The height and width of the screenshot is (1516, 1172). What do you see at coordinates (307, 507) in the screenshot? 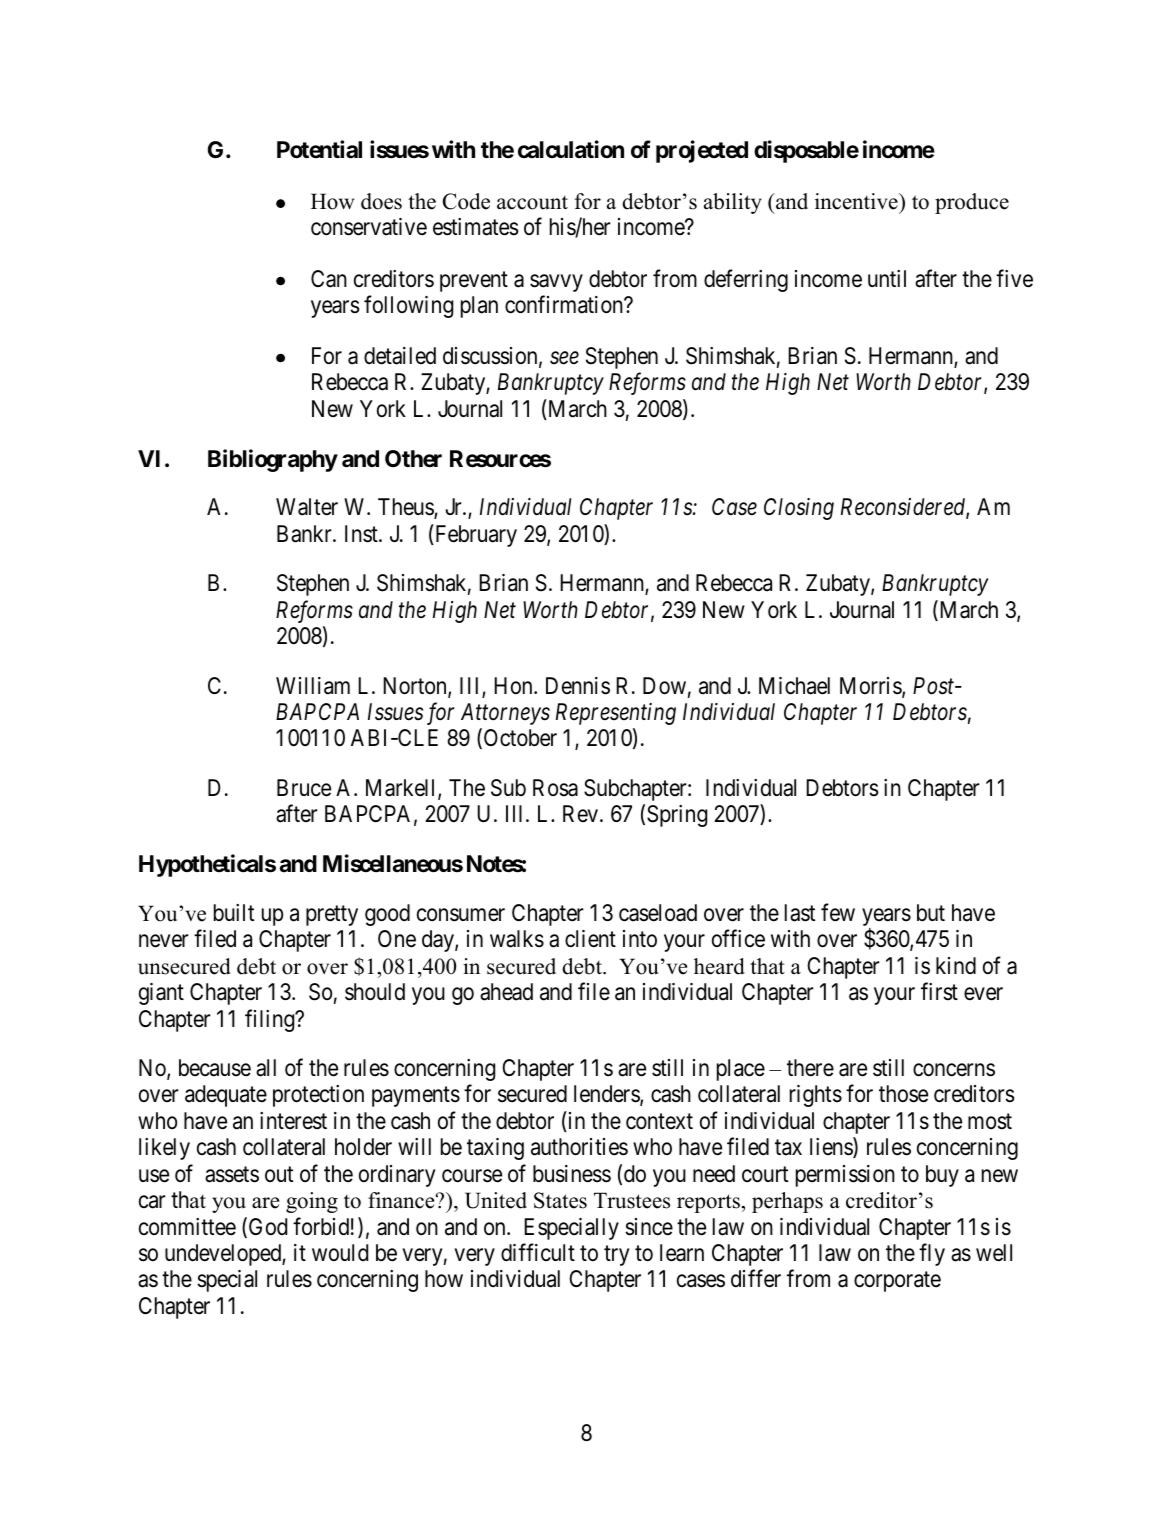
I see `Walter` at bounding box center [307, 507].
